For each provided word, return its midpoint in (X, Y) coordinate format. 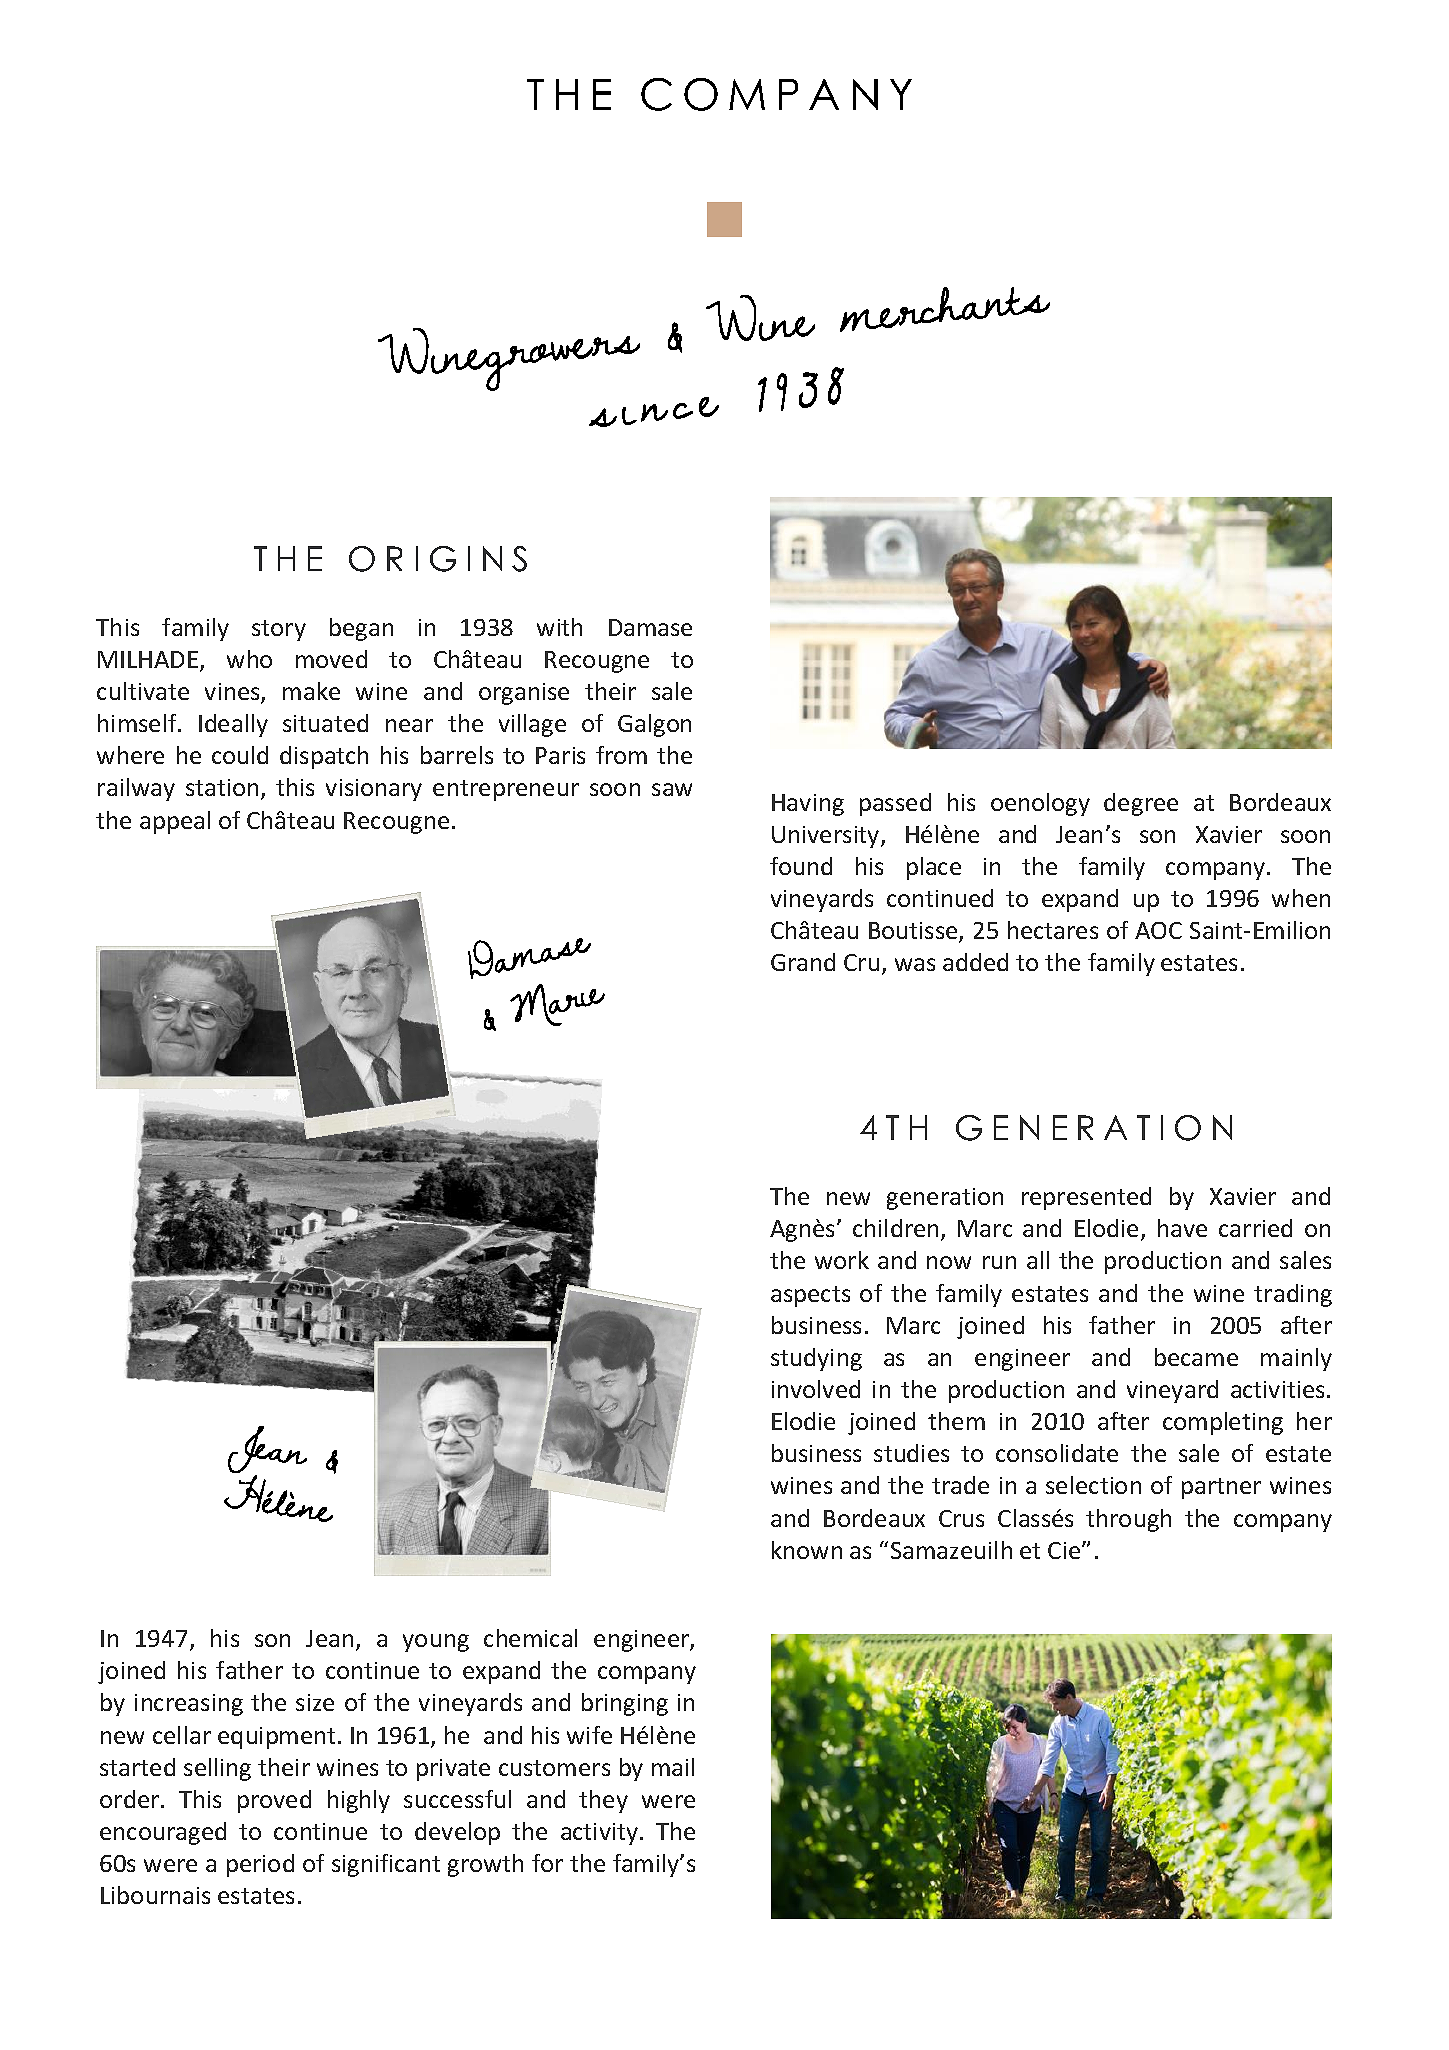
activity (599, 1834)
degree (1141, 804)
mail (673, 1767)
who (249, 659)
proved (274, 1801)
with (559, 627)
